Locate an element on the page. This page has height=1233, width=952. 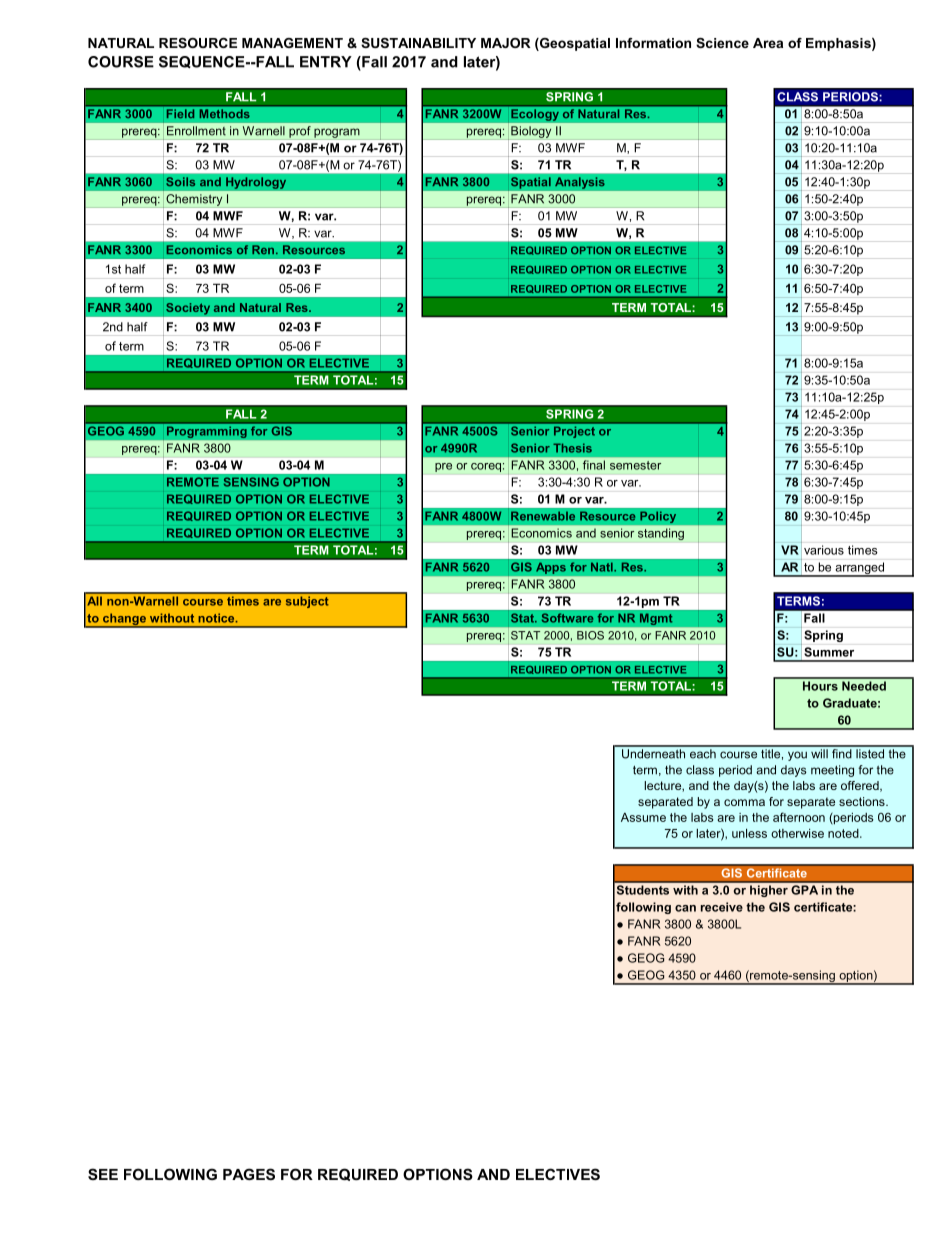
MAJOR is located at coordinates (506, 43).
